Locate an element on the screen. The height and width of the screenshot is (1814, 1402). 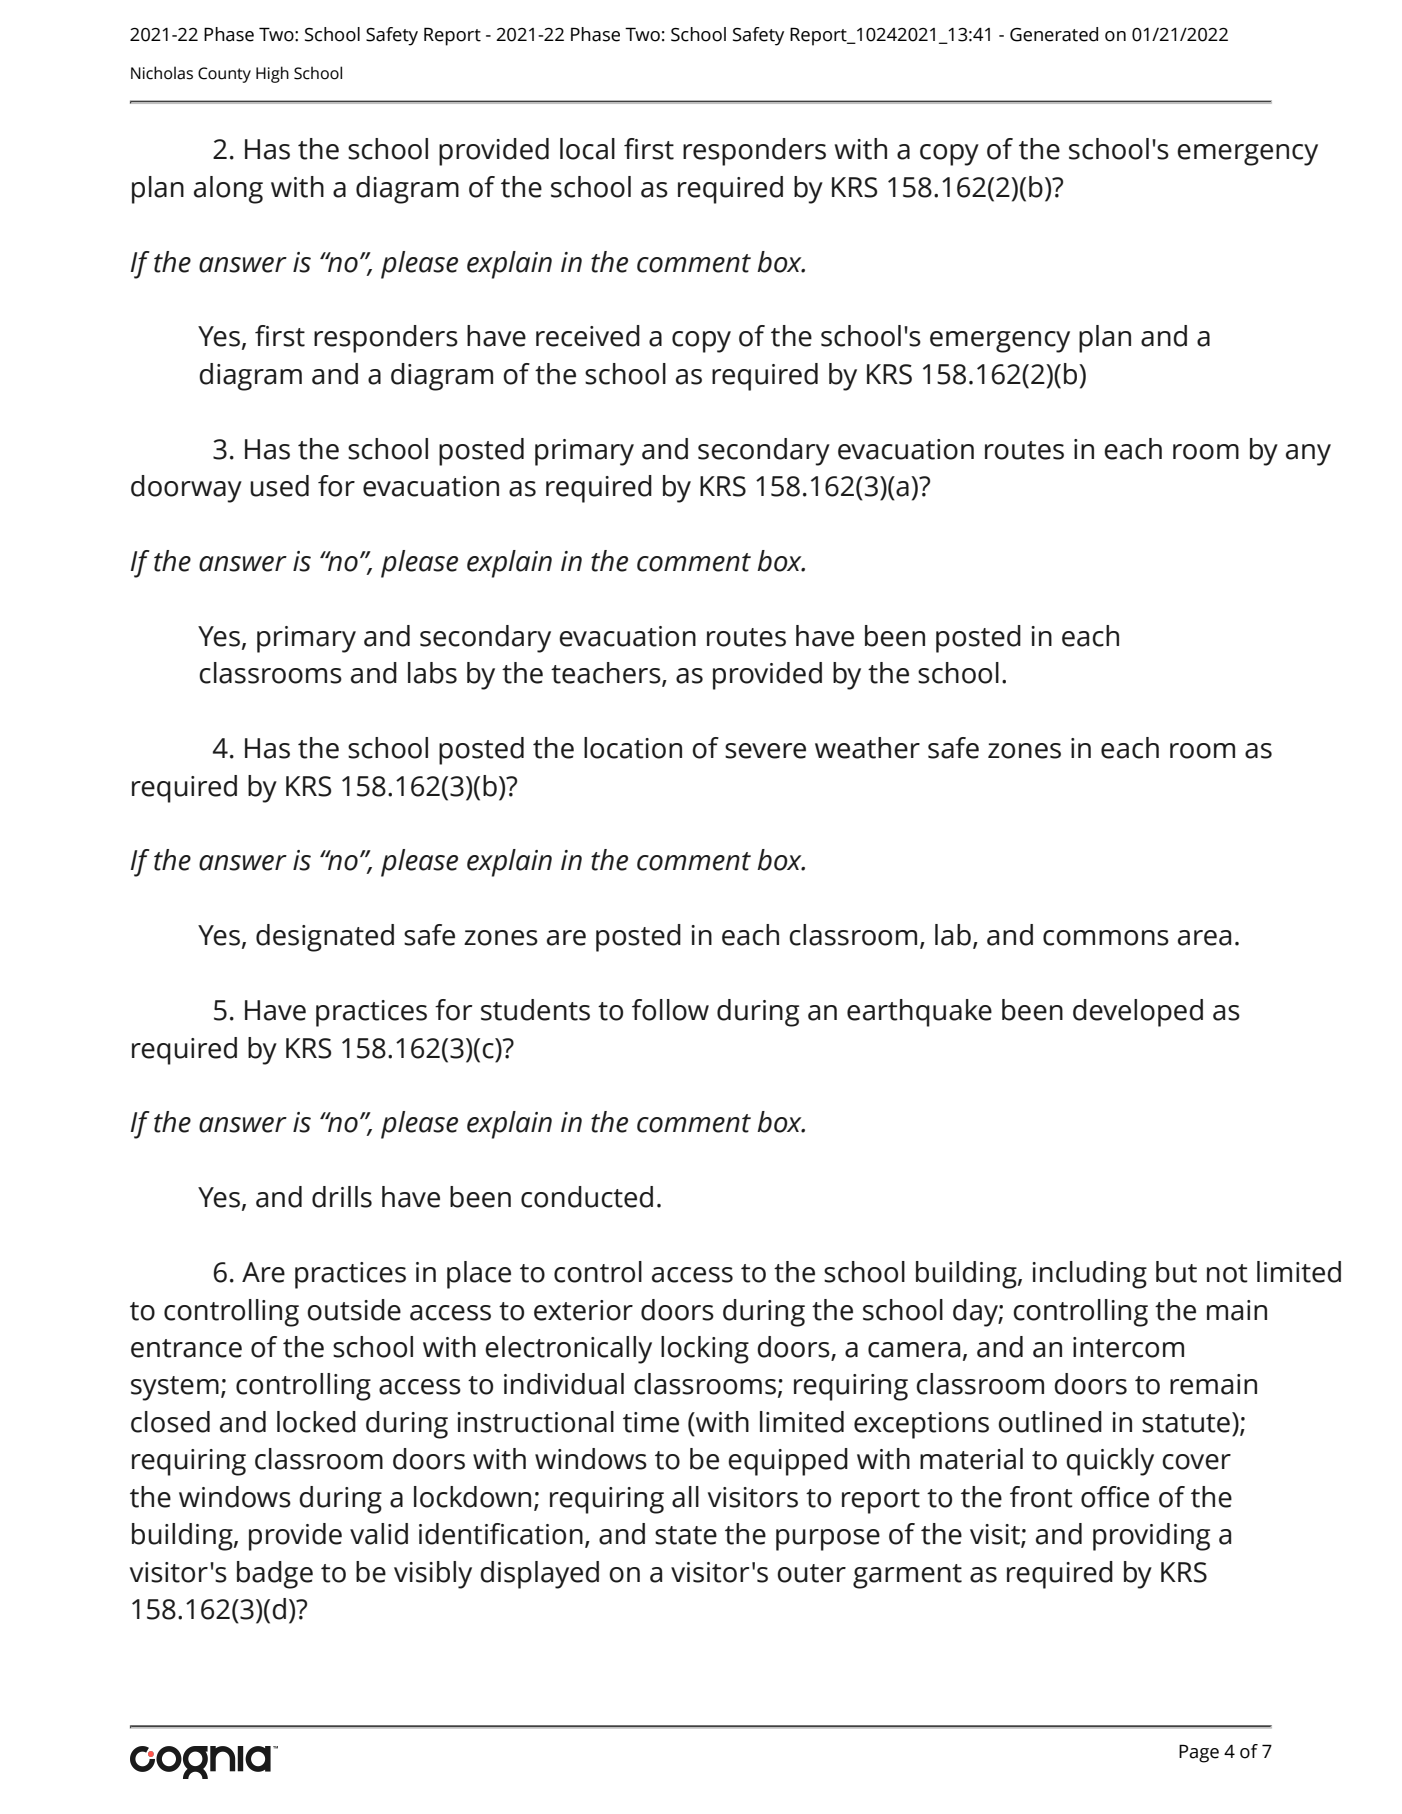
badge is located at coordinates (275, 1575).
